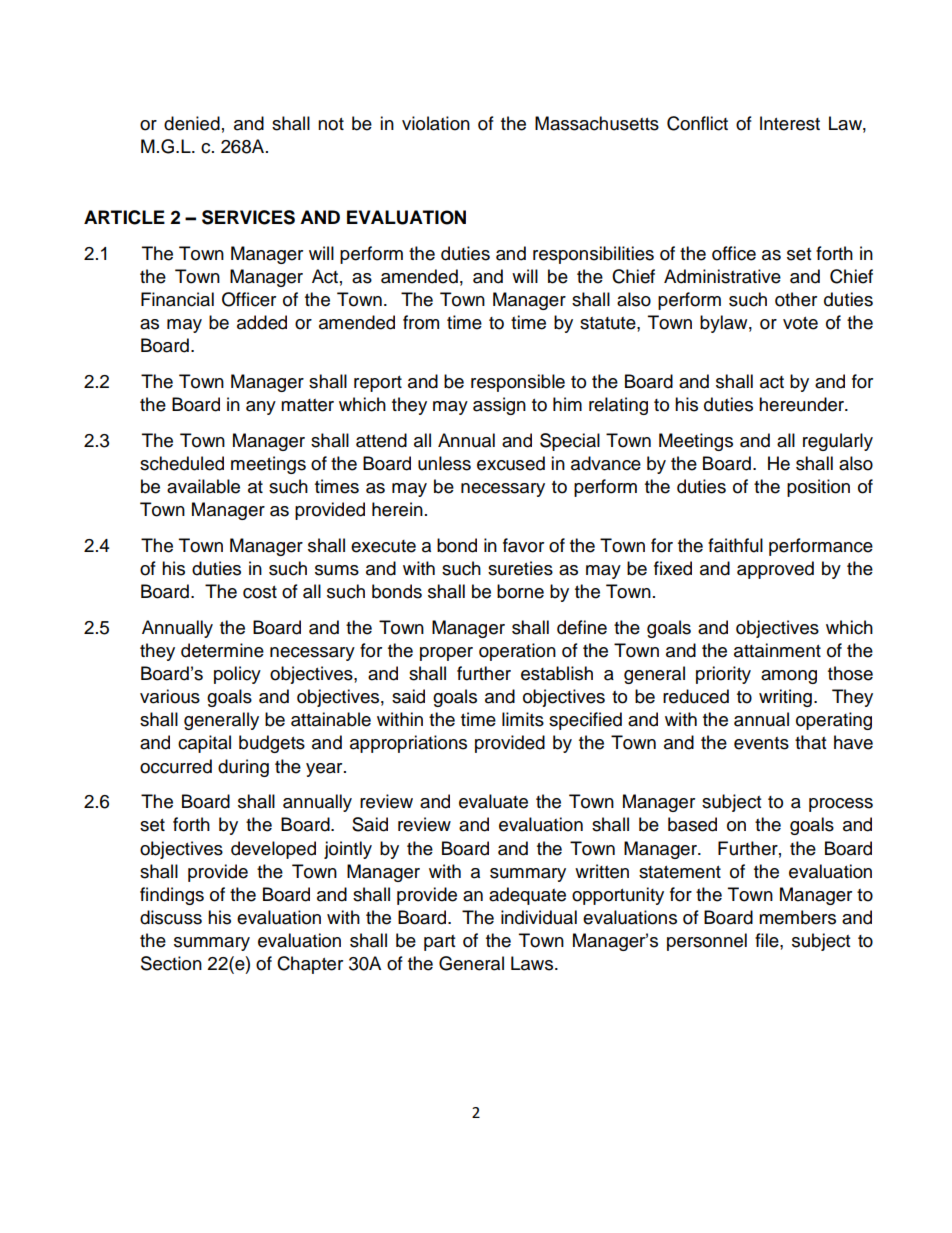 Image resolution: width=952 pixels, height=1233 pixels. Describe the element at coordinates (499, 406) in the image. I see `assign` at that location.
